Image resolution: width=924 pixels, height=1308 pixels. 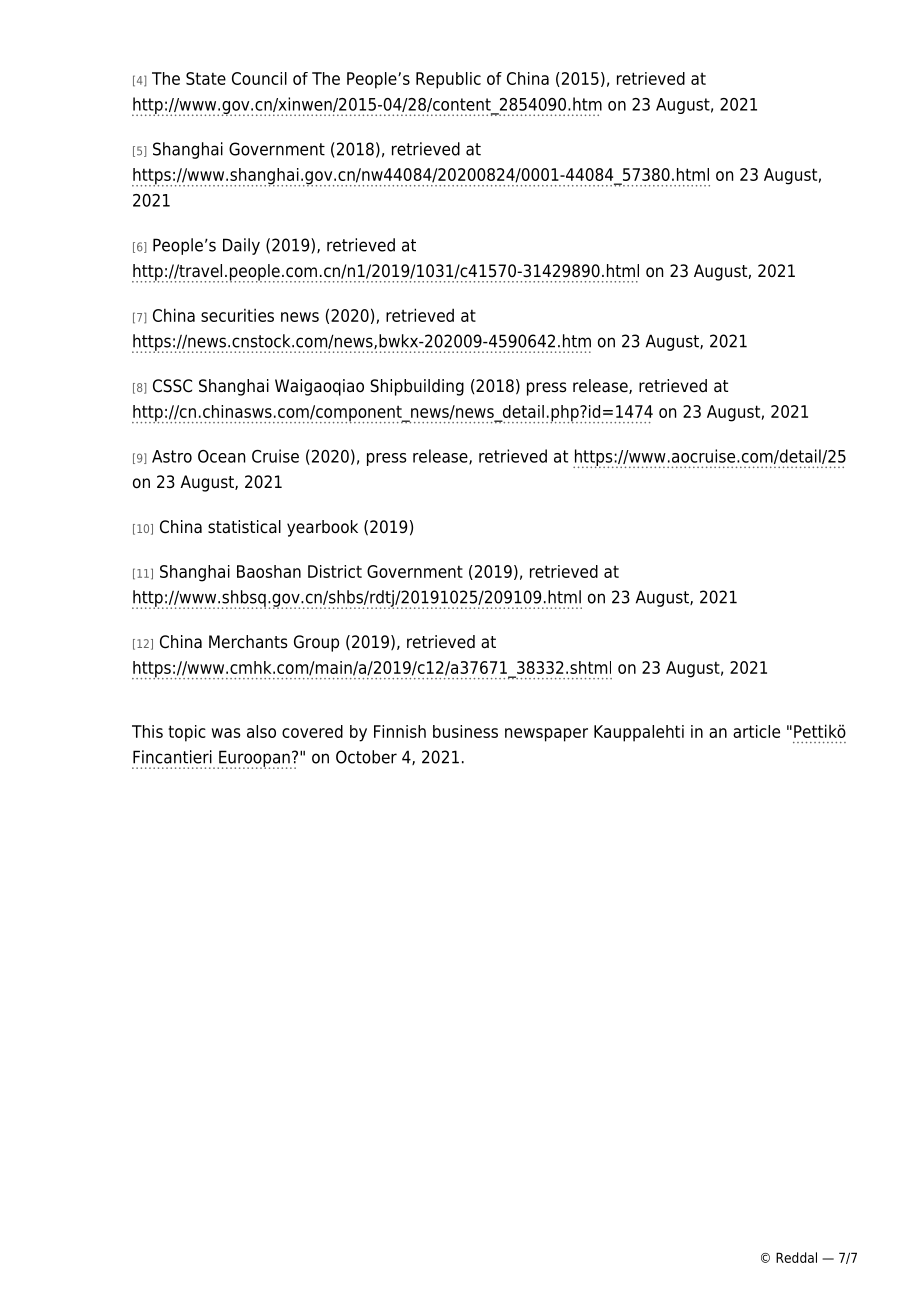 What do you see at coordinates (221, 456) in the image?
I see `Ocean` at bounding box center [221, 456].
